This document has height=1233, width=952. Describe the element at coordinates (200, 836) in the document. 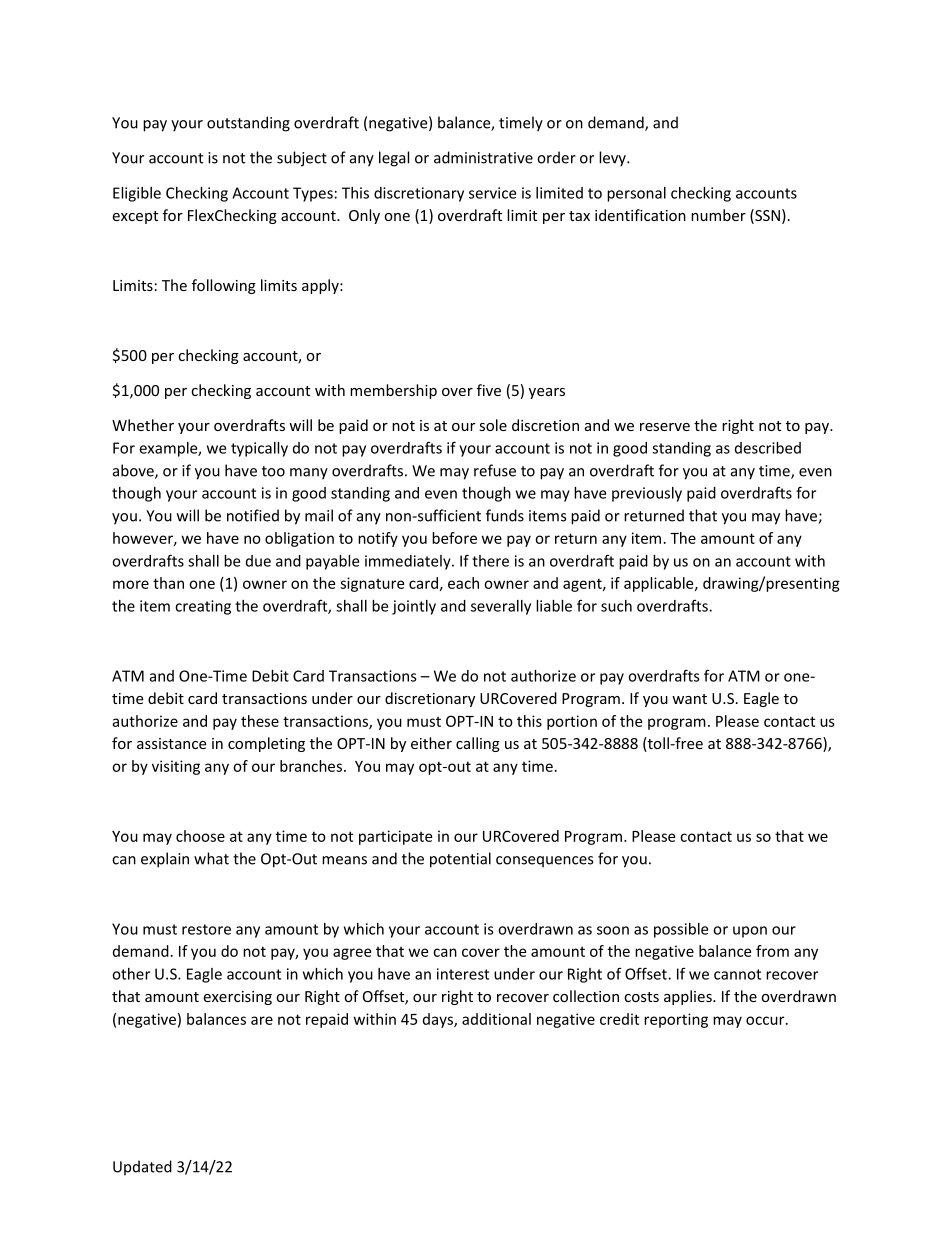

I see `choose` at that location.
